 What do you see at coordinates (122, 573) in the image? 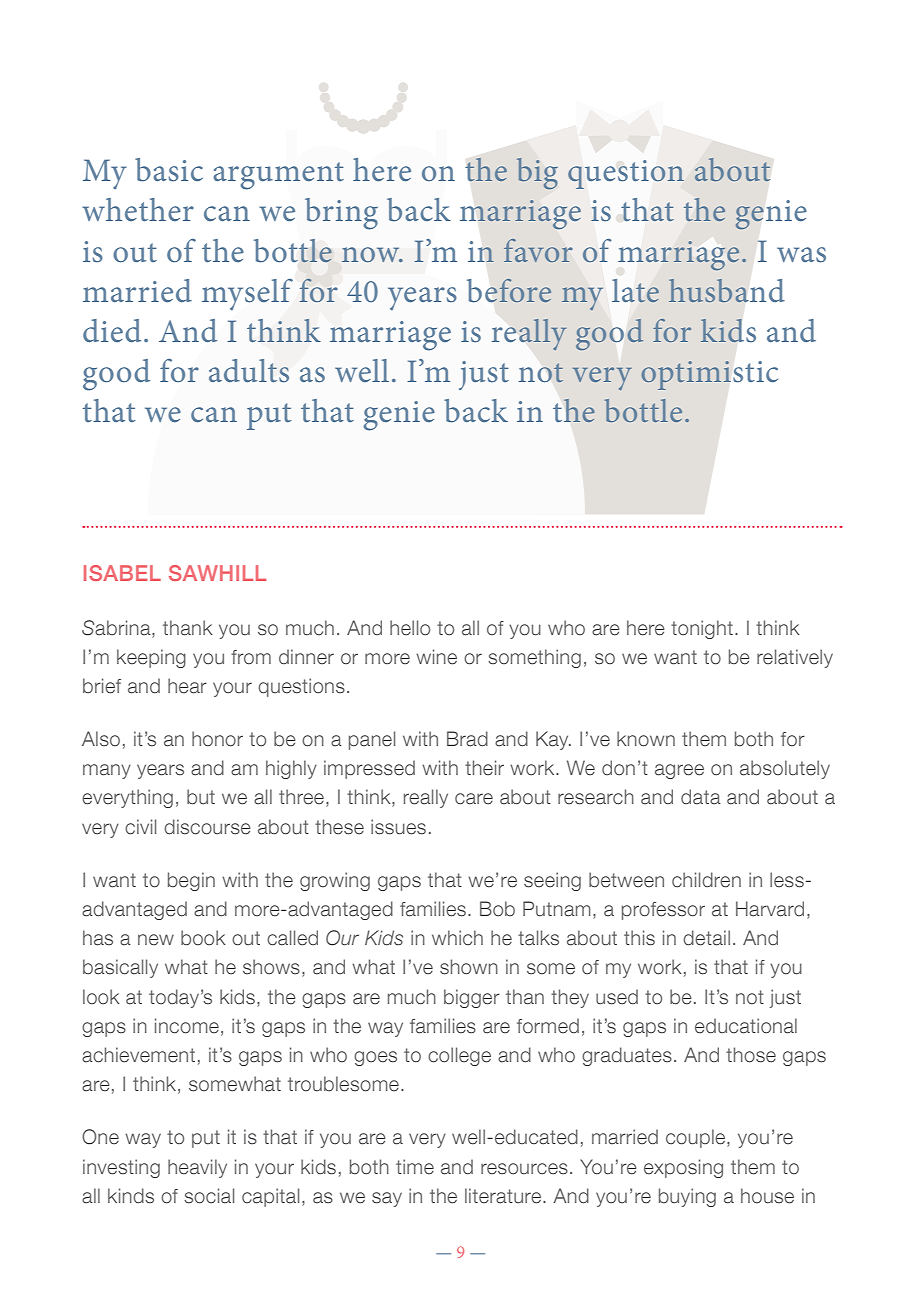
I see `ISABEL` at bounding box center [122, 573].
